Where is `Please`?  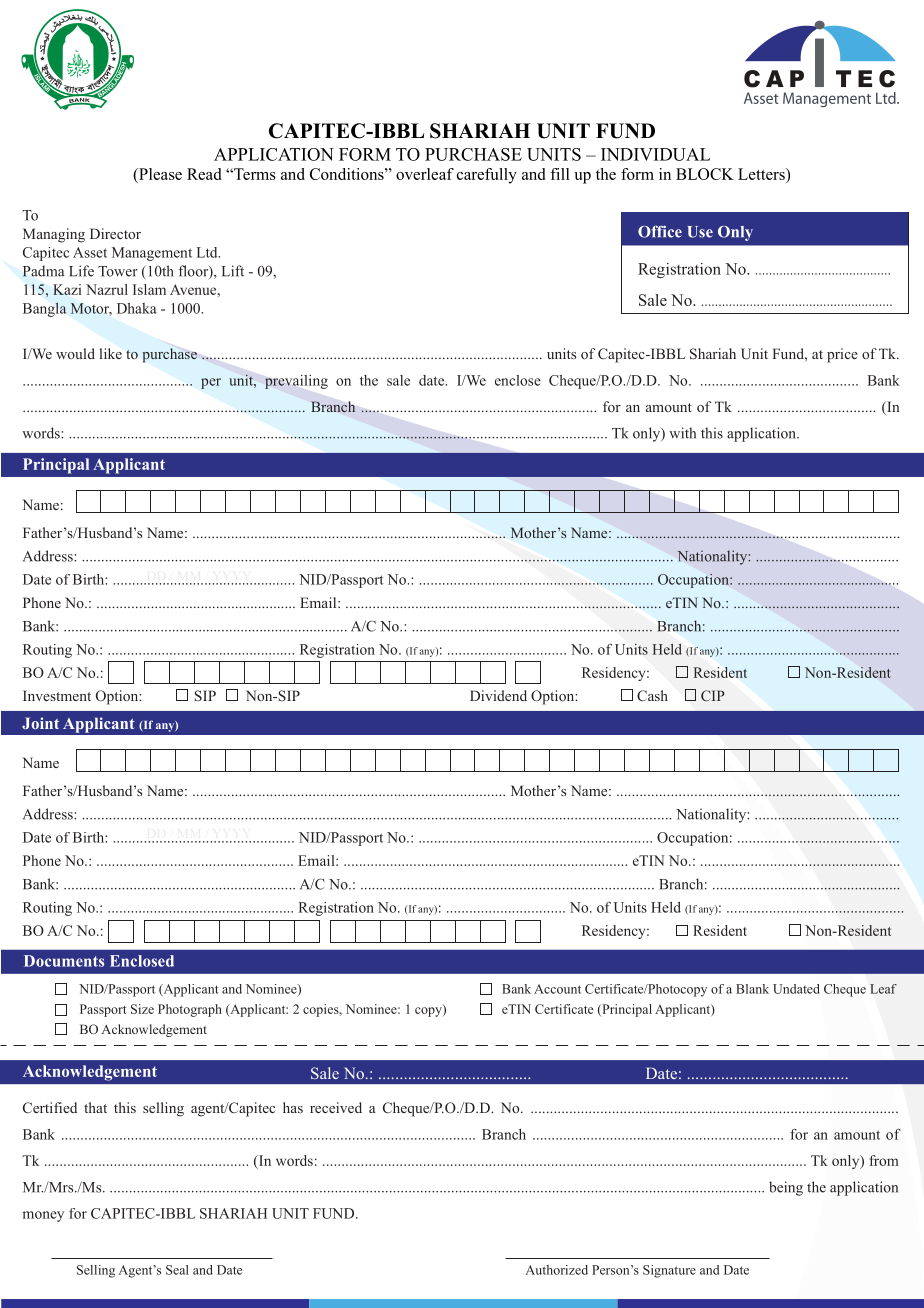
Please is located at coordinates (159, 174).
